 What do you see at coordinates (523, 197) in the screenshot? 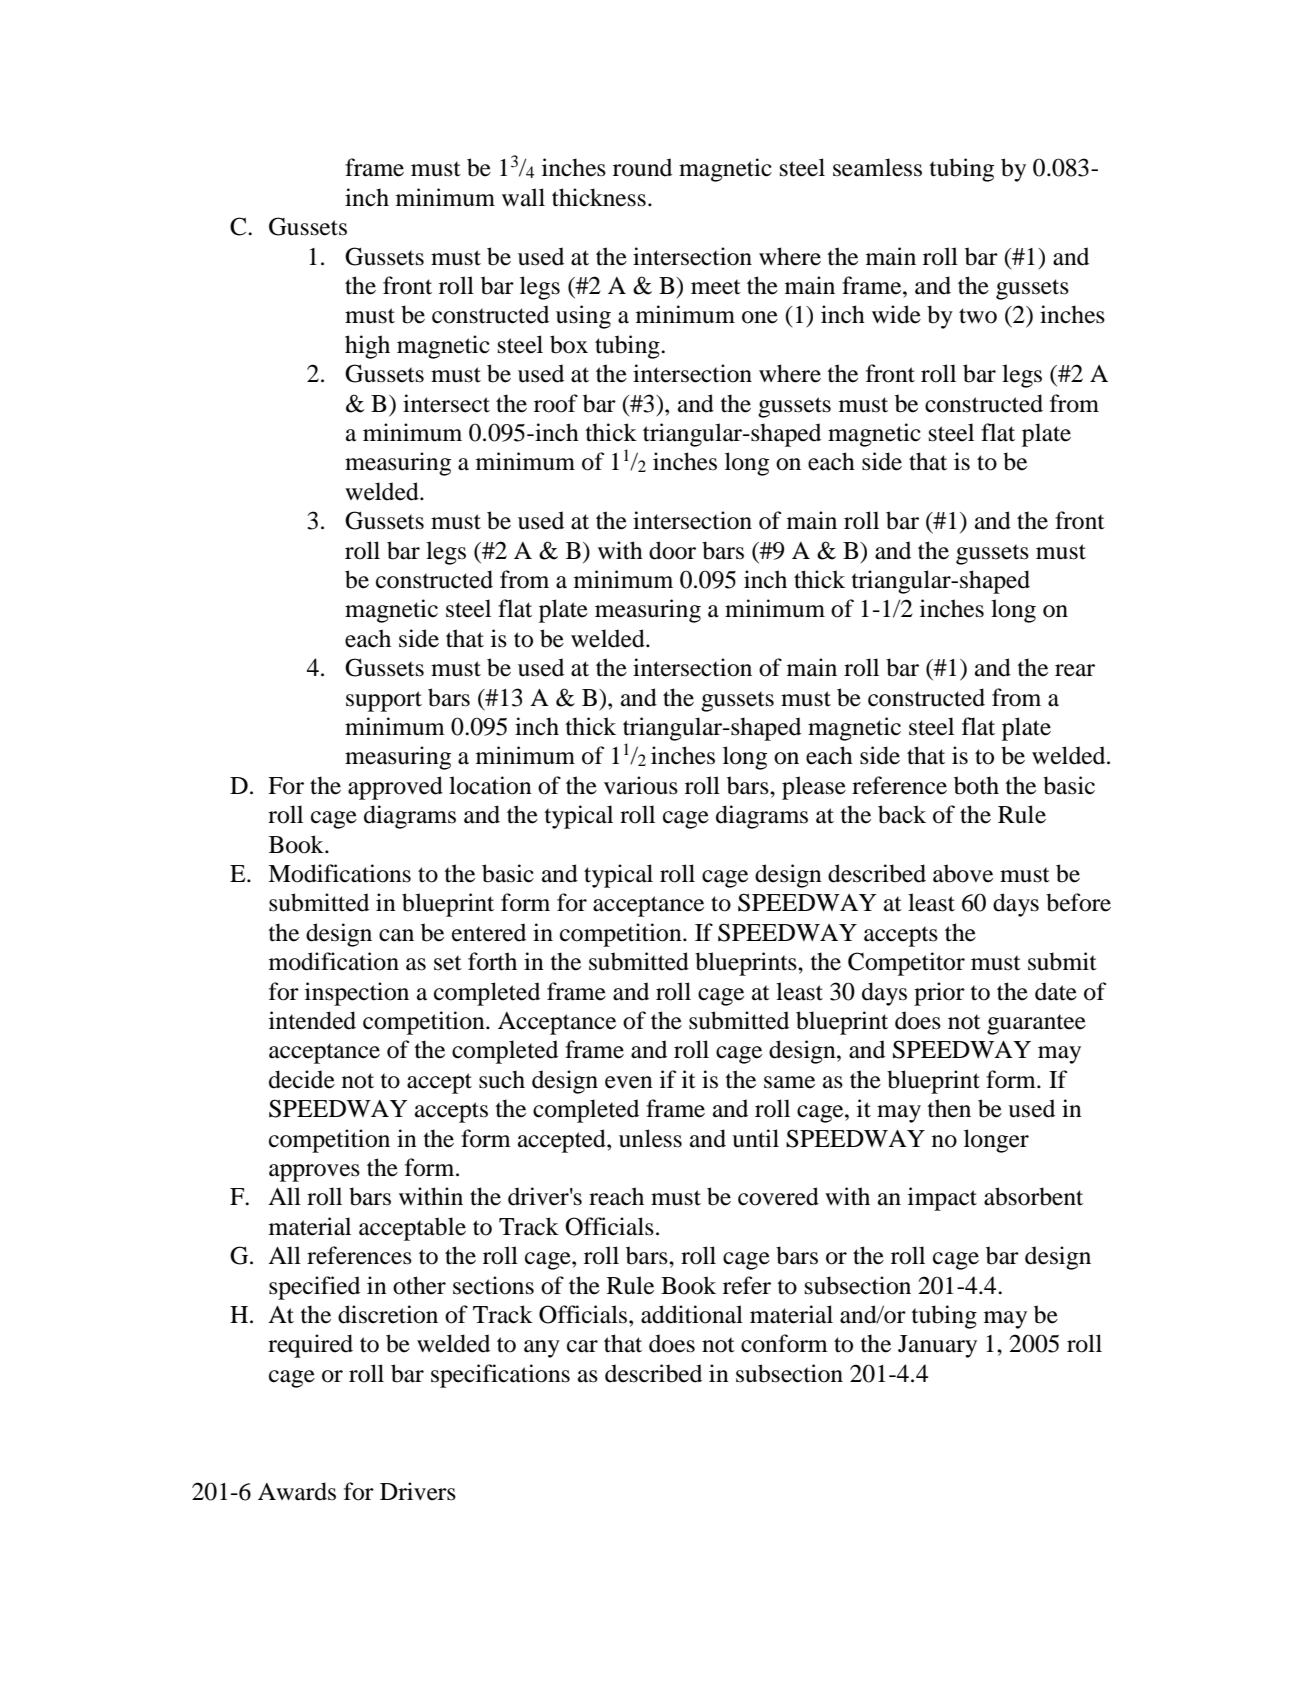
I see `wall` at bounding box center [523, 197].
